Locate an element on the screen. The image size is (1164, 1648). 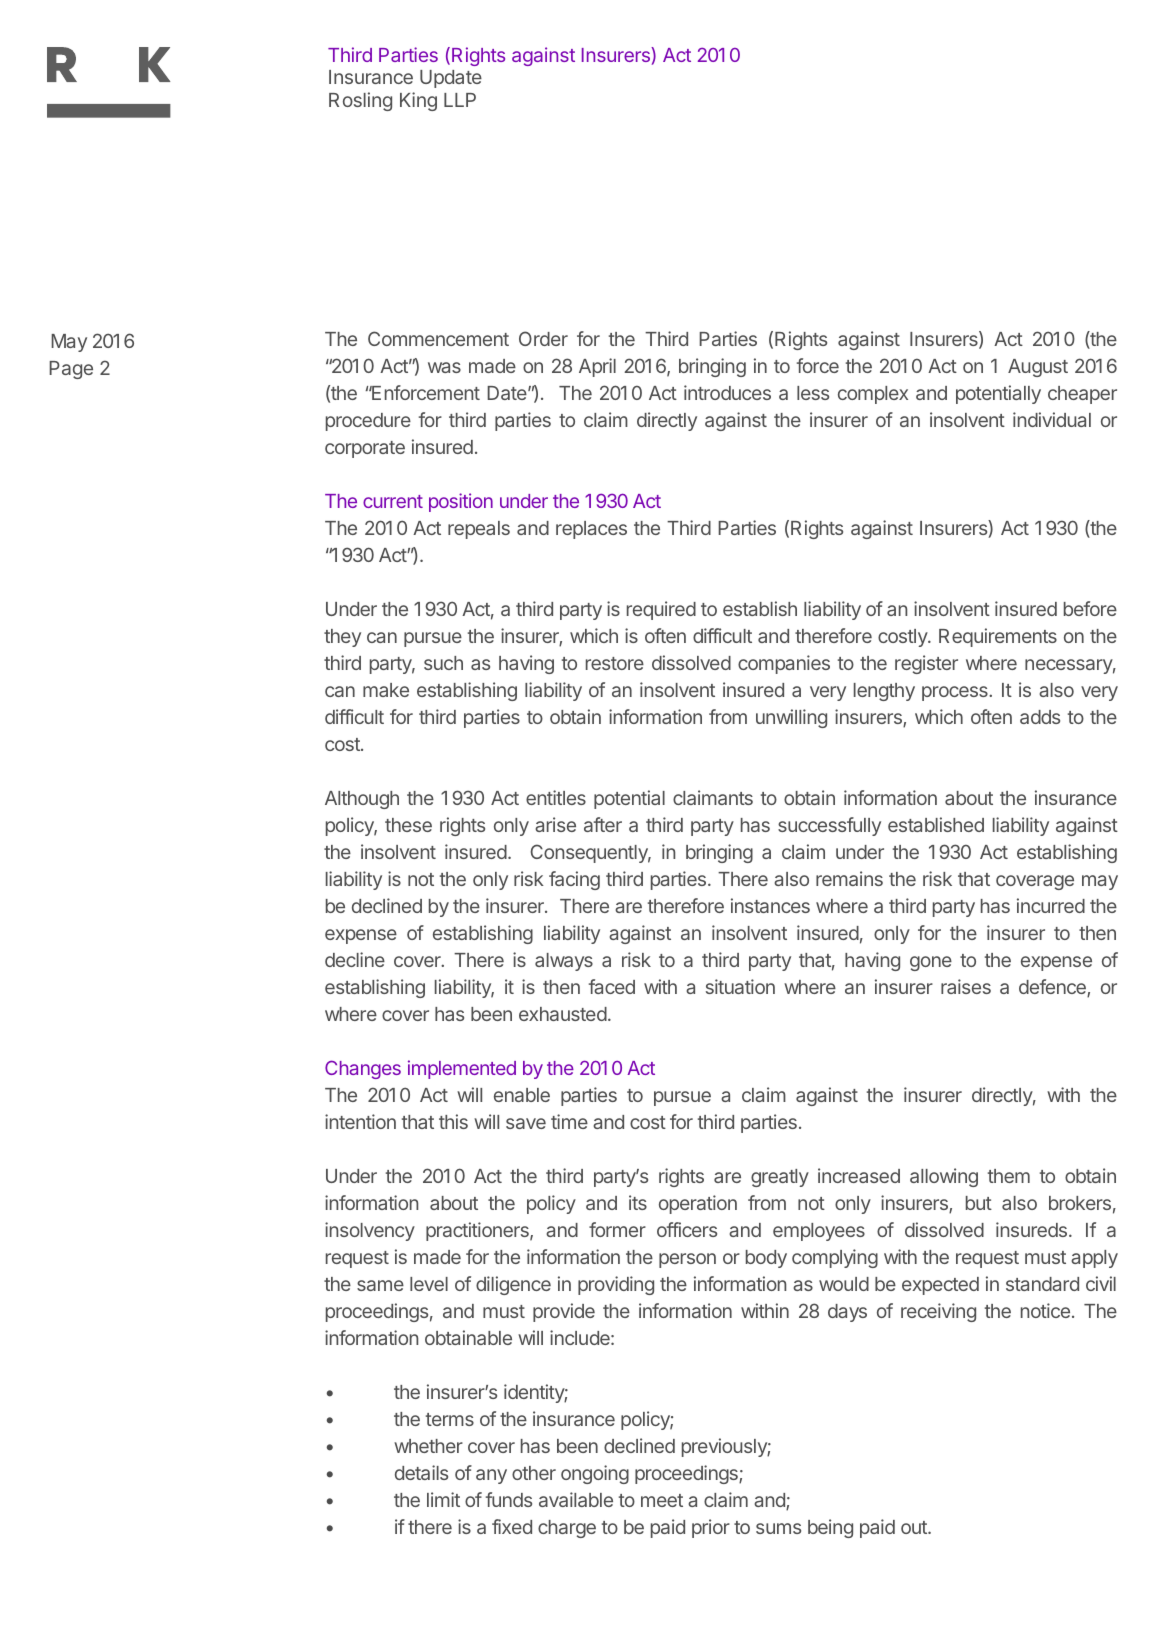
exhausted is located at coordinates (563, 1014).
